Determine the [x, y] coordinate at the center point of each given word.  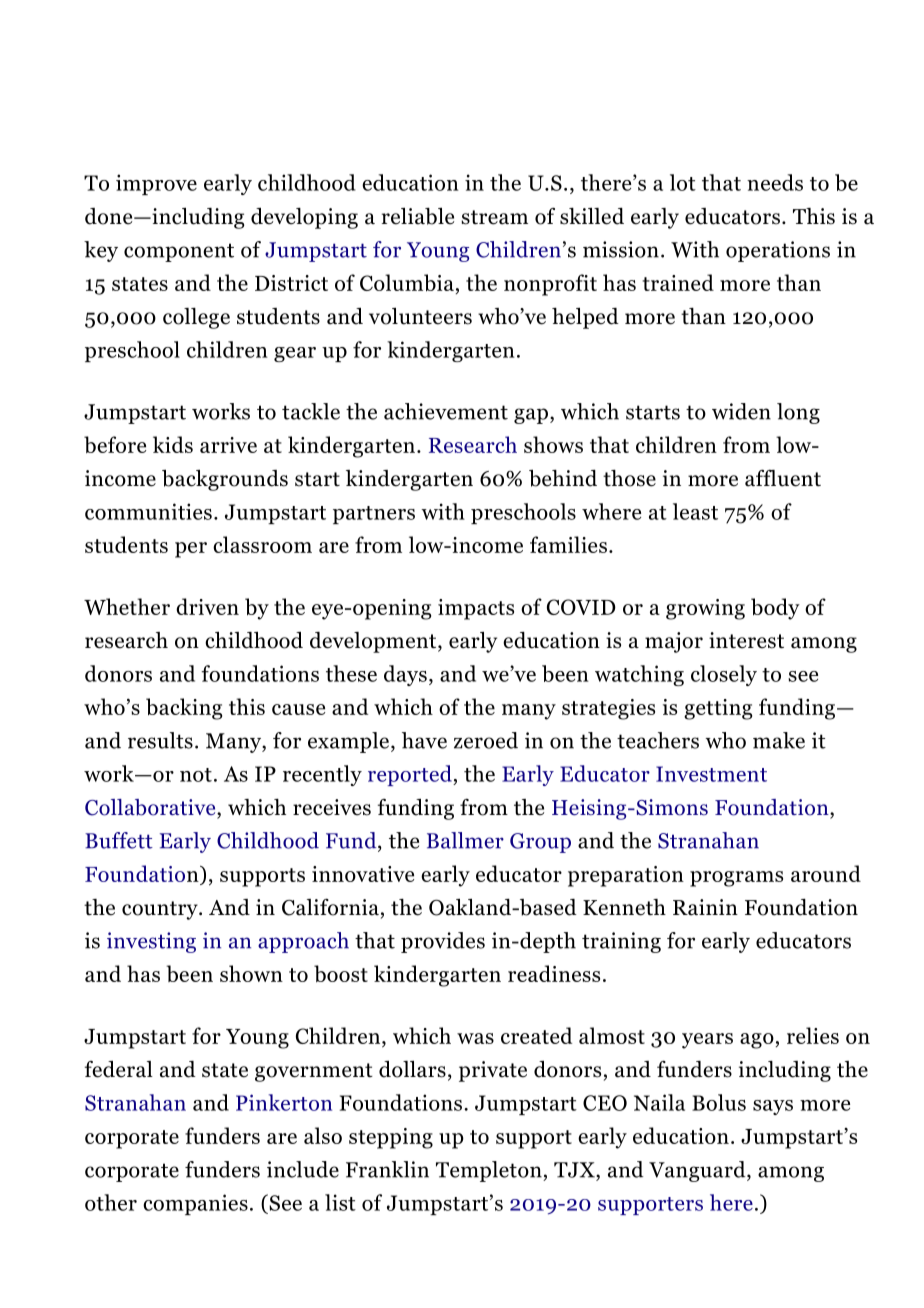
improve [156, 184]
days [405, 675]
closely [724, 675]
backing [184, 709]
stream [494, 217]
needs [775, 182]
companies [195, 1204]
